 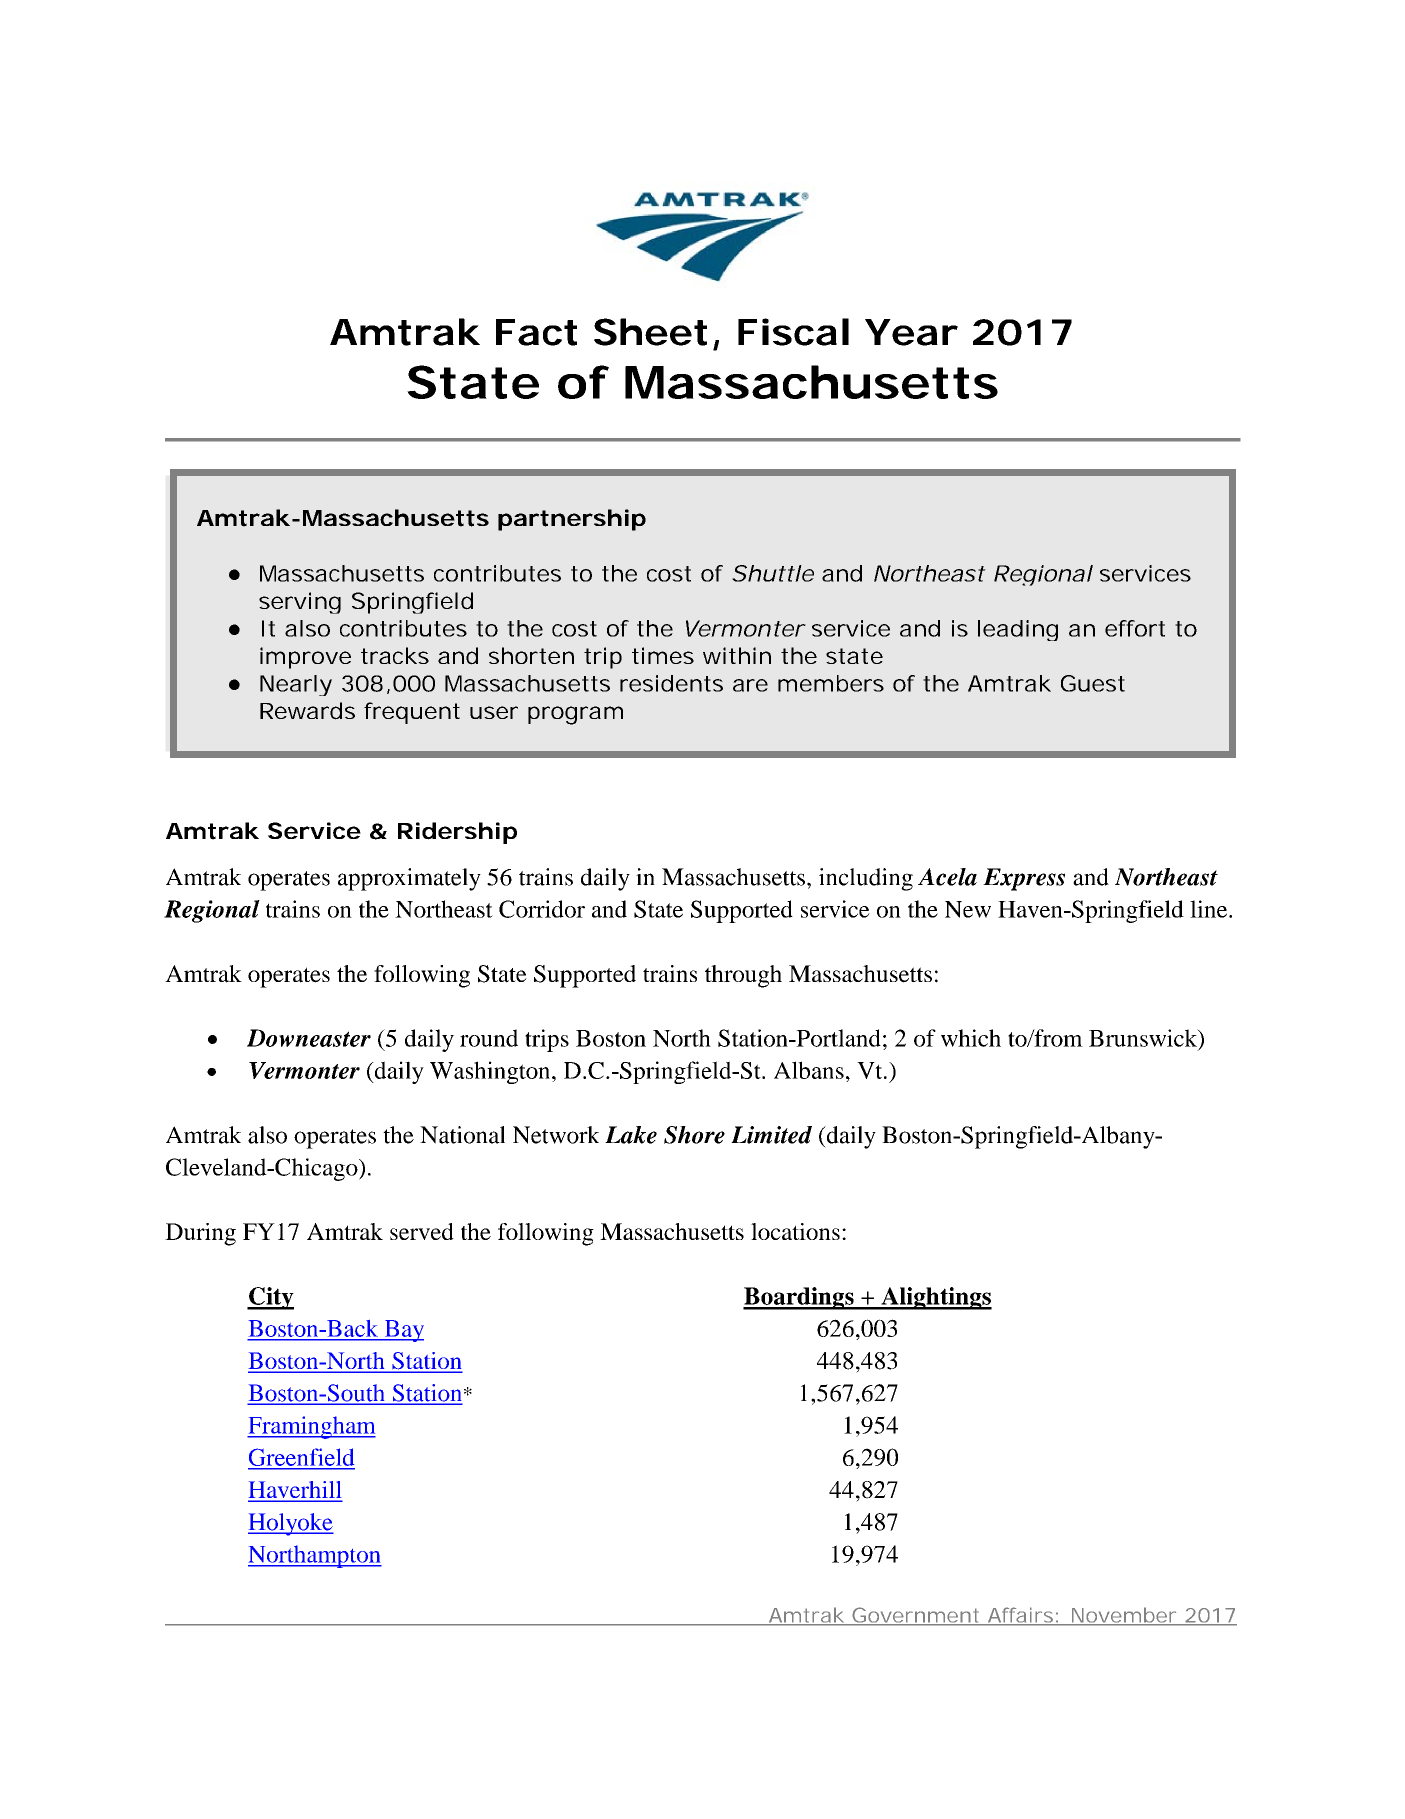 I want to click on Holyoke, so click(x=291, y=1524).
